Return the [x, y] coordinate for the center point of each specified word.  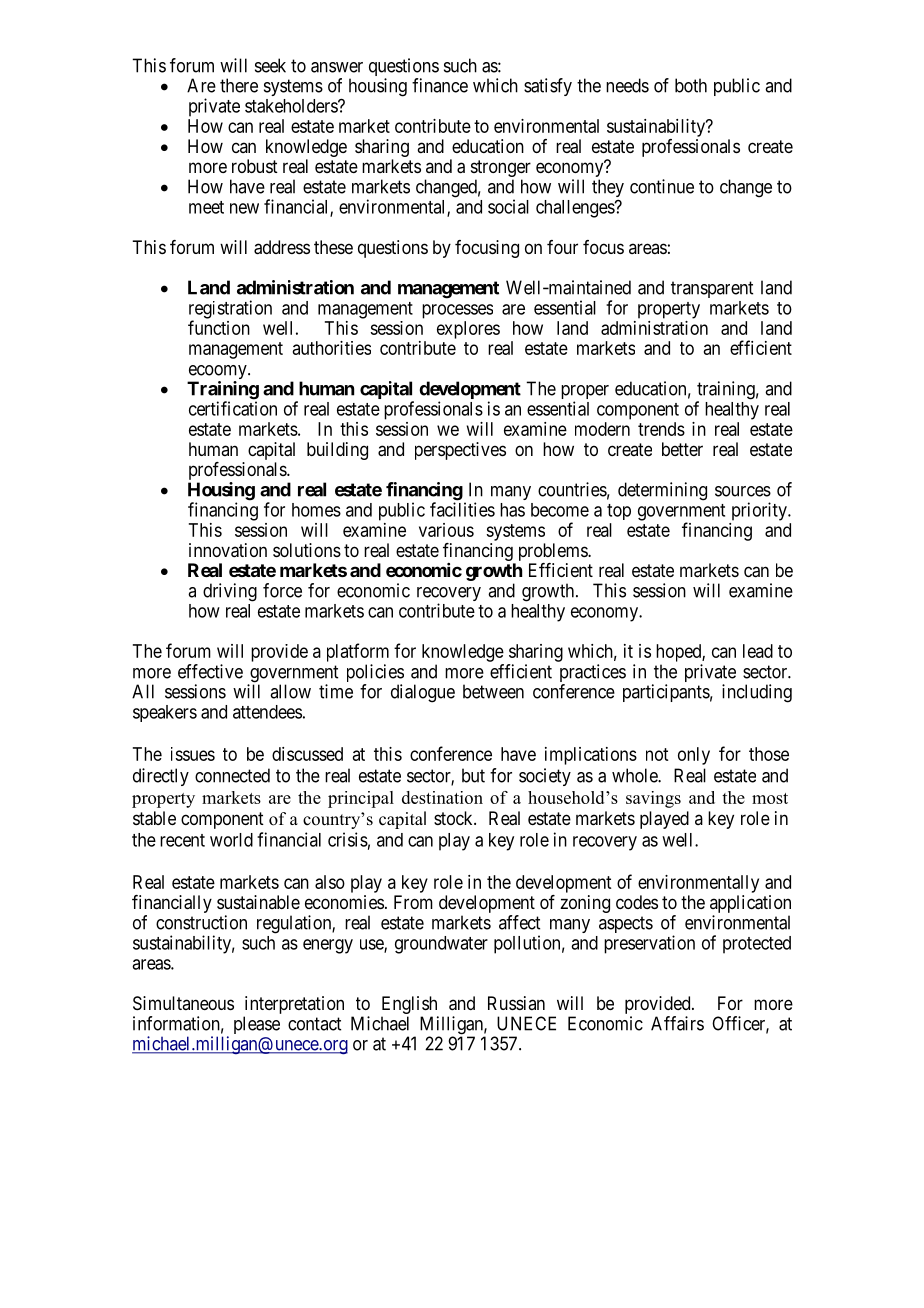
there [239, 85]
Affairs [677, 1023]
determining [662, 491]
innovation [228, 550]
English [410, 1006]
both [691, 85]
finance [440, 85]
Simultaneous [183, 1003]
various [446, 530]
